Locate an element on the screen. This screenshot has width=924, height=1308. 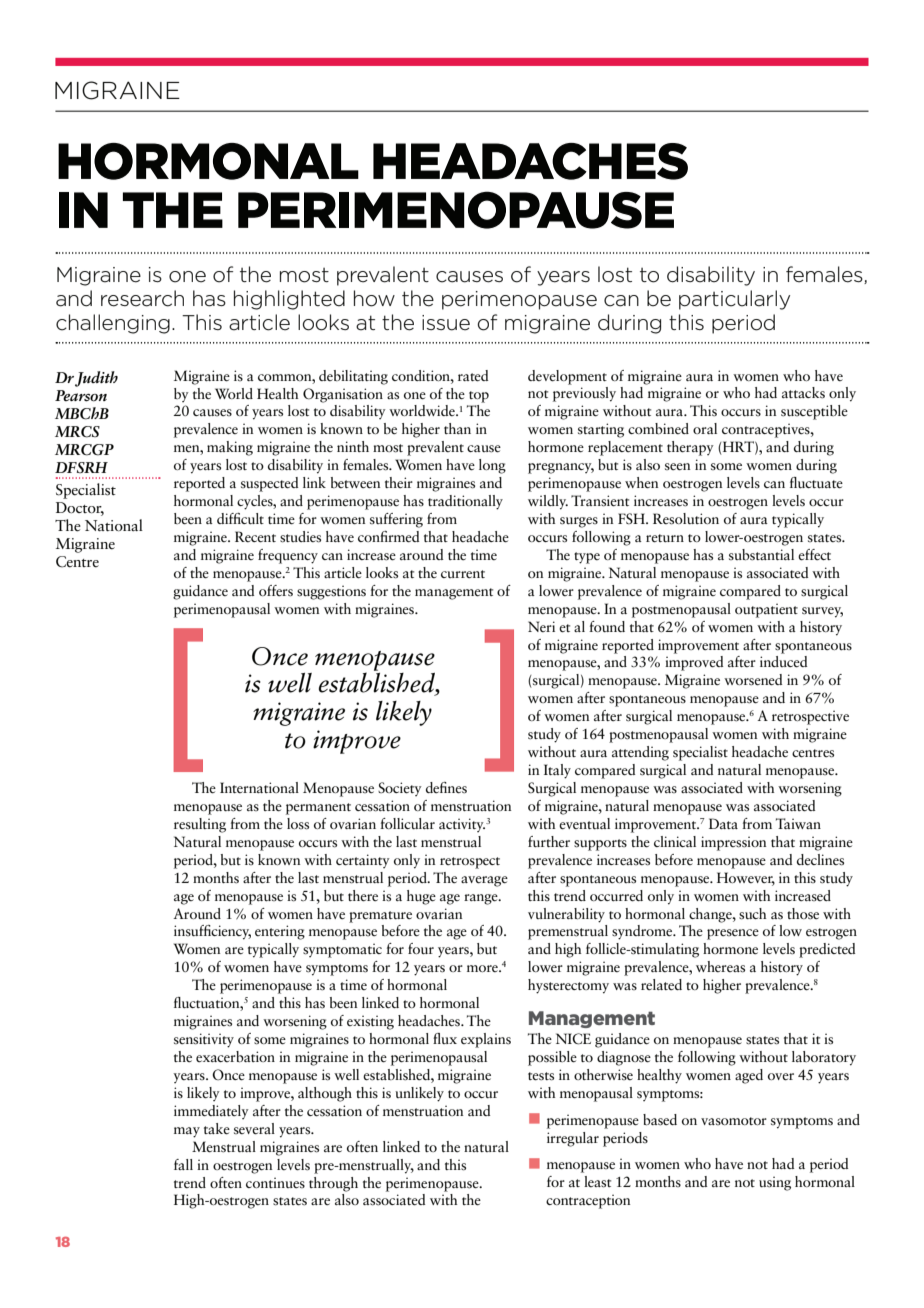
four is located at coordinates (421, 948).
